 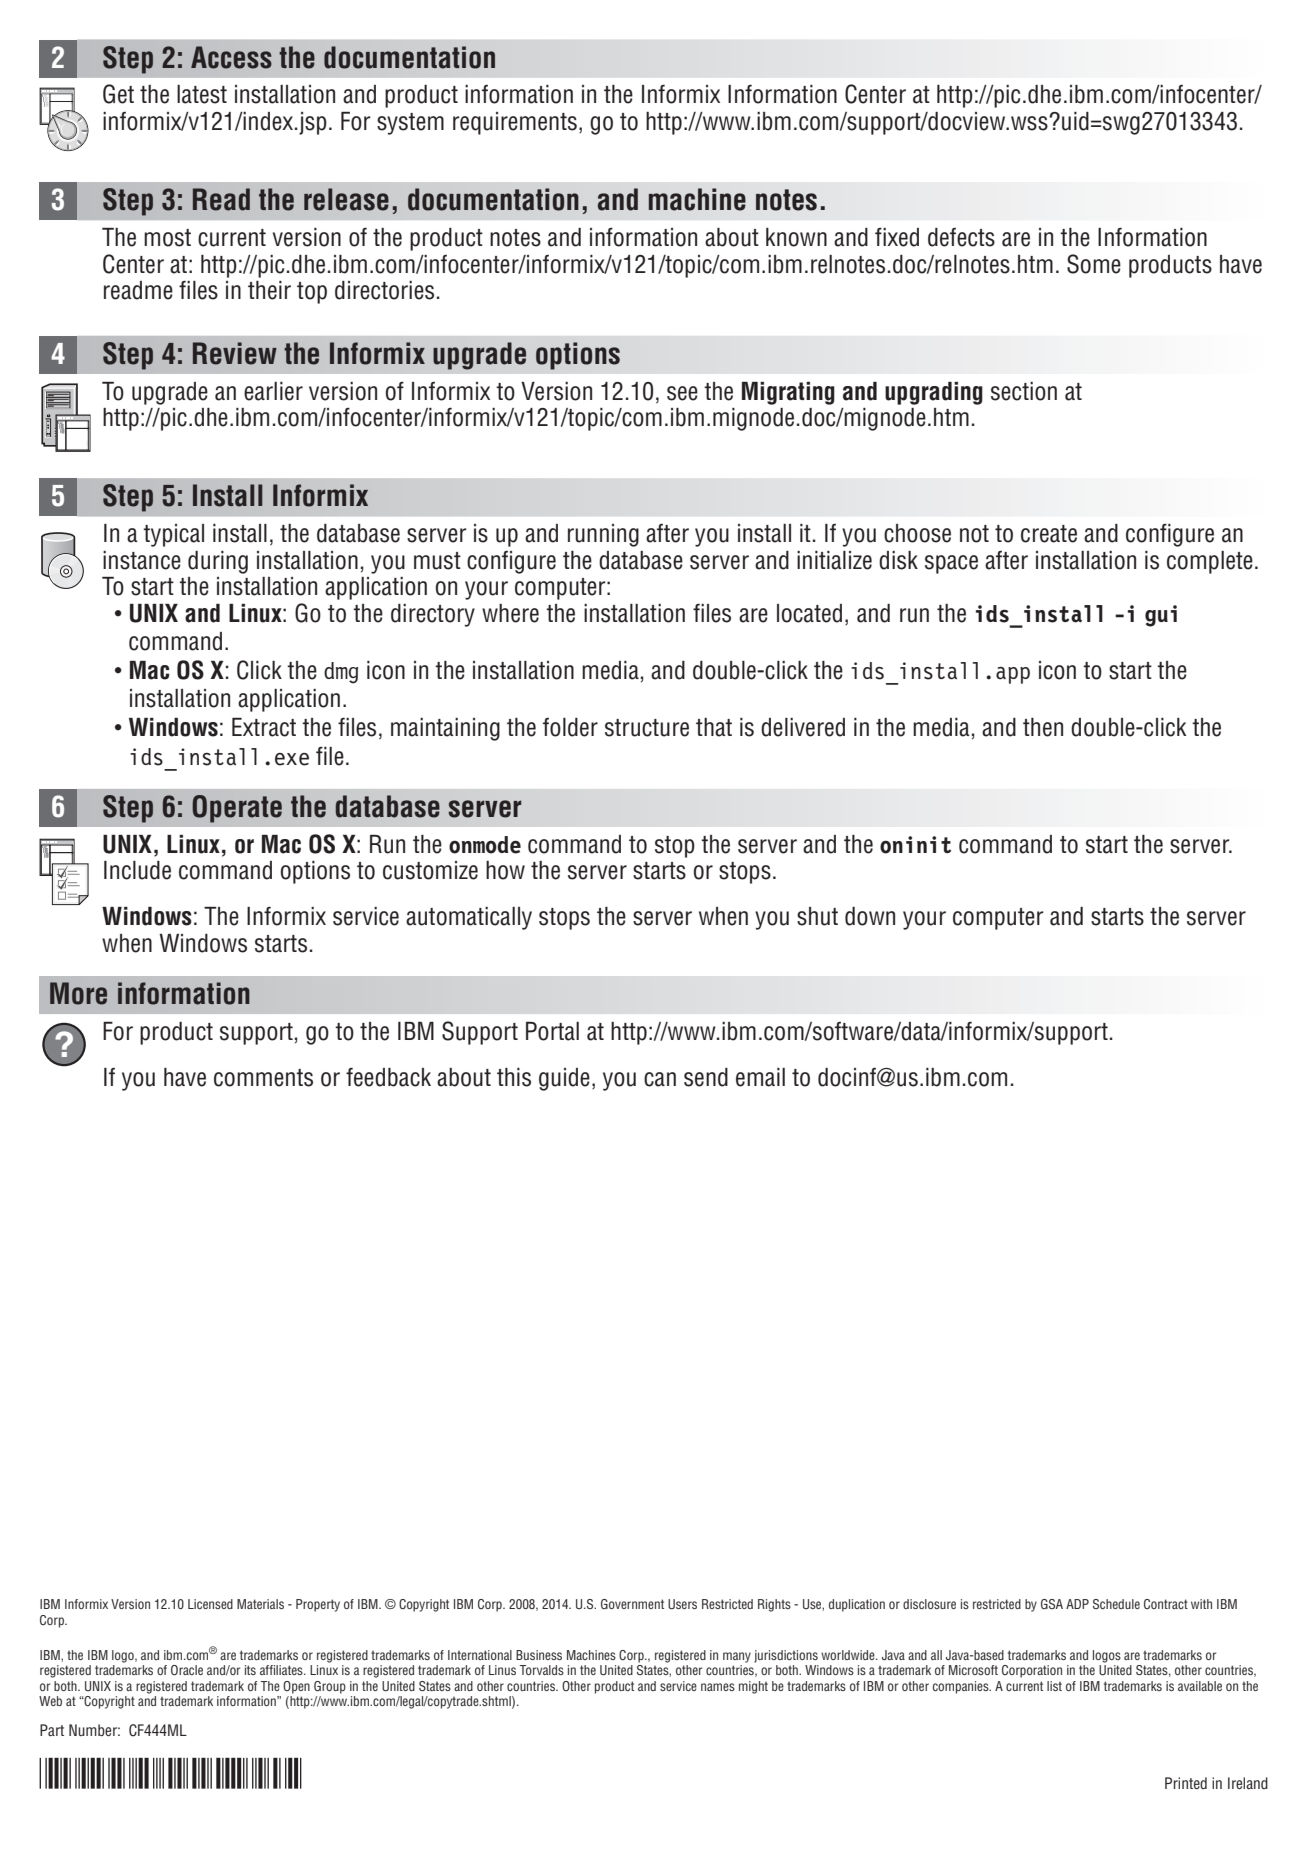 What do you see at coordinates (718, 1687) in the page?
I see `names` at bounding box center [718, 1687].
